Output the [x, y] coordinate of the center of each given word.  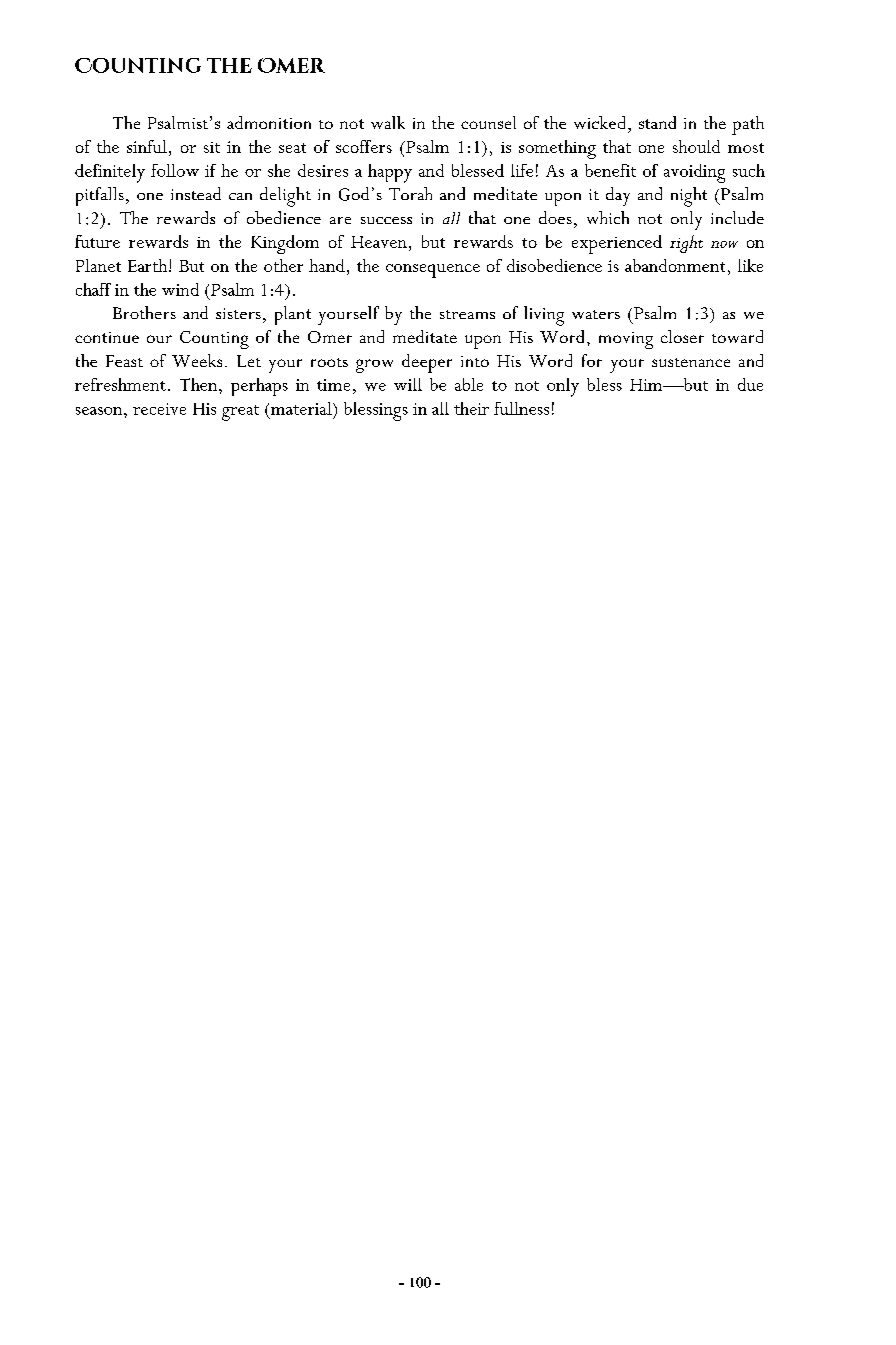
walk [388, 122]
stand [657, 122]
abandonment [675, 265]
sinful [147, 146]
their [471, 408]
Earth [149, 265]
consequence [433, 271]
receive [159, 409]
